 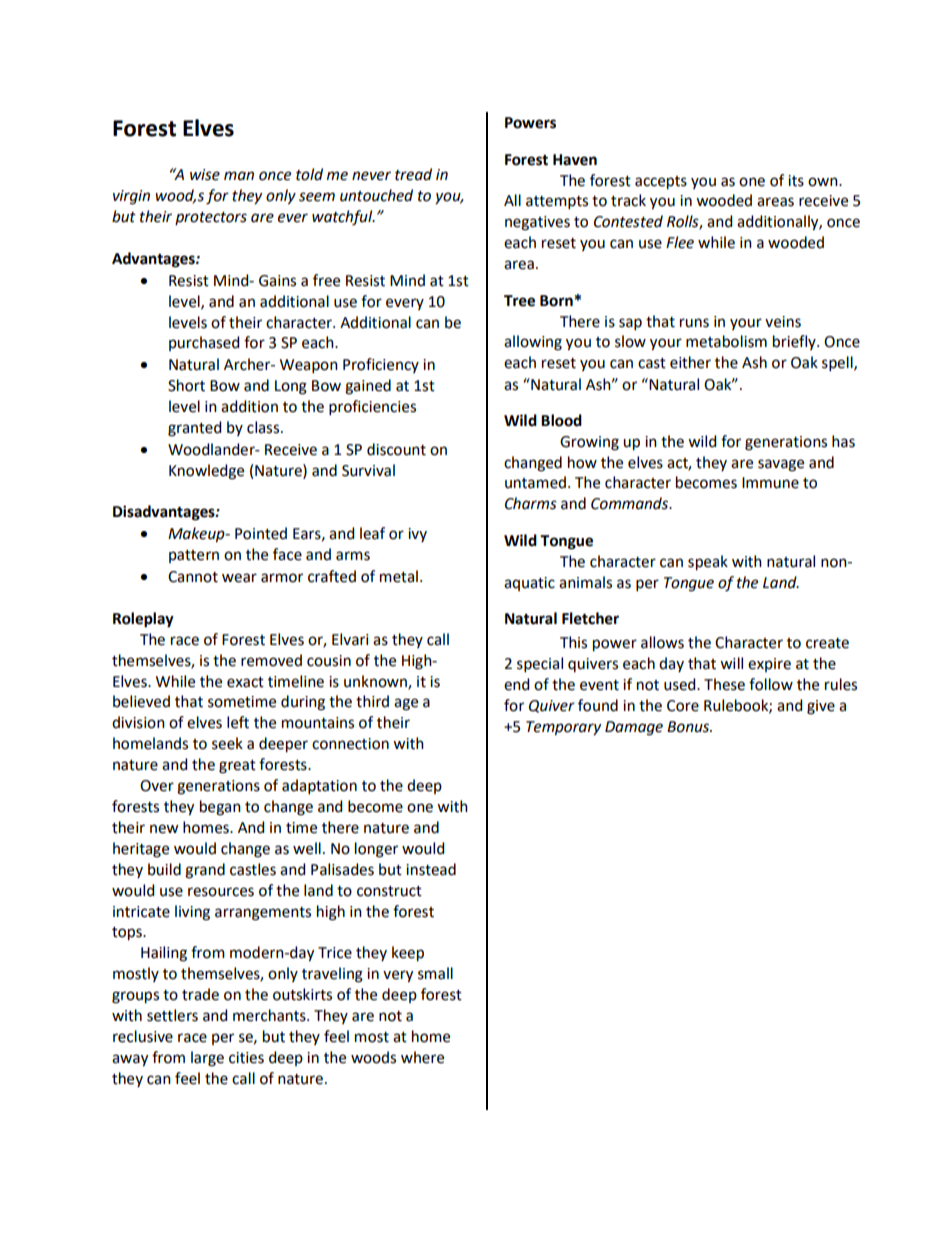 What do you see at coordinates (207, 1059) in the page?
I see `large` at bounding box center [207, 1059].
